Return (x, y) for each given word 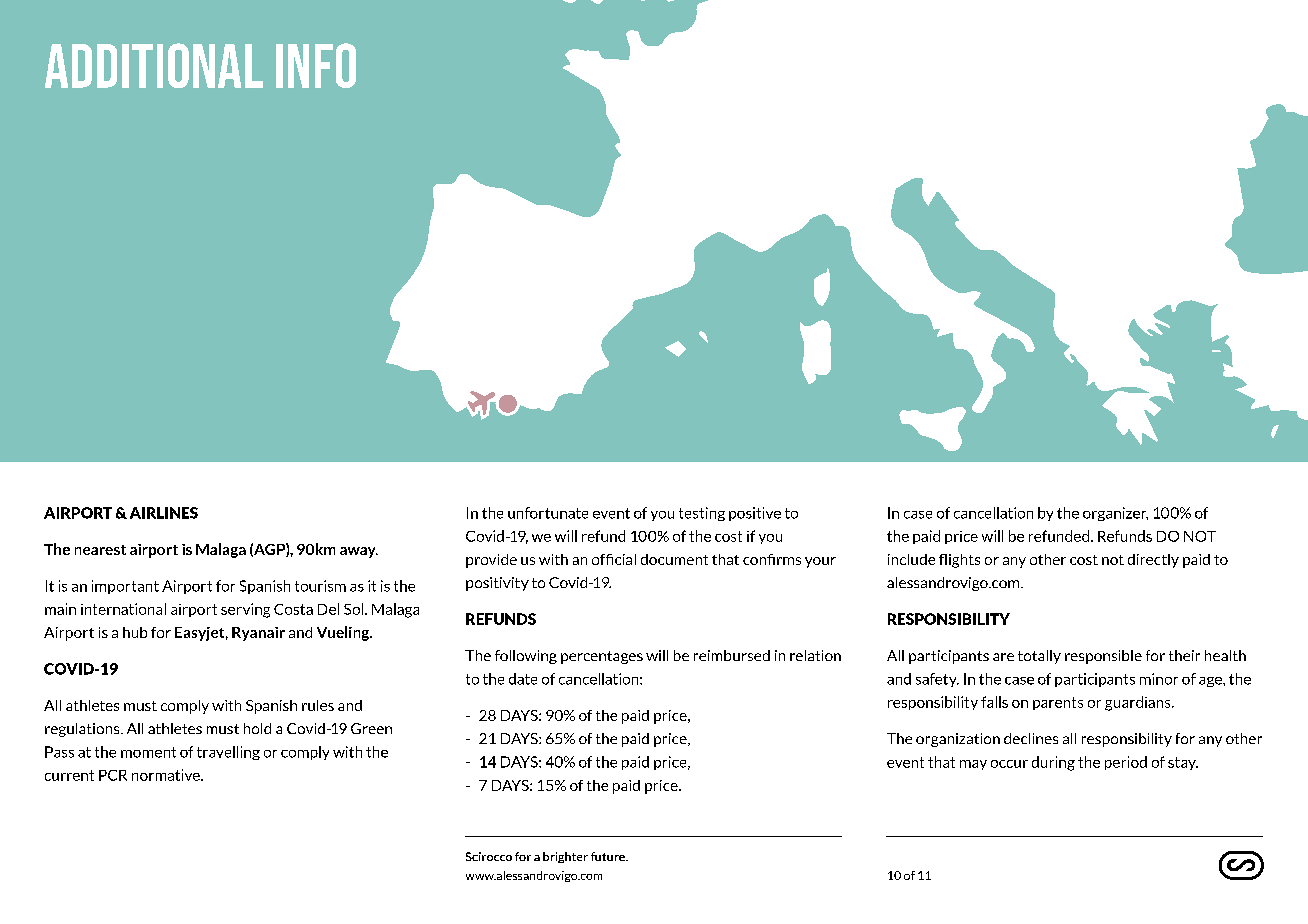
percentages (602, 657)
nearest (100, 550)
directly (1153, 561)
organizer (1115, 514)
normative (167, 775)
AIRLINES (164, 513)
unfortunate (548, 513)
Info (316, 65)
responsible (1103, 657)
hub (135, 632)
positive (755, 514)
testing (702, 514)
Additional (154, 65)
